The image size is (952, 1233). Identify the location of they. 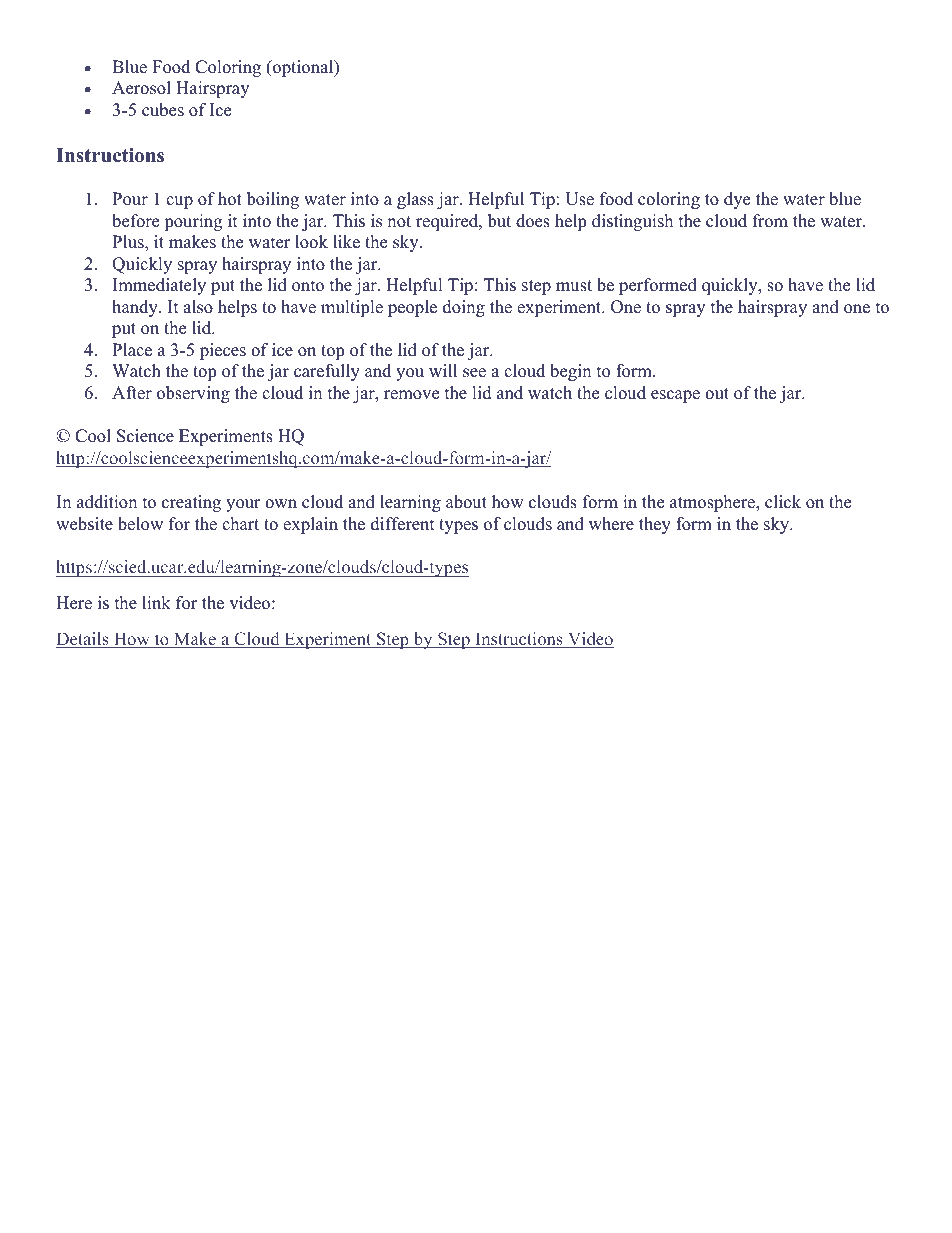
(655, 525).
